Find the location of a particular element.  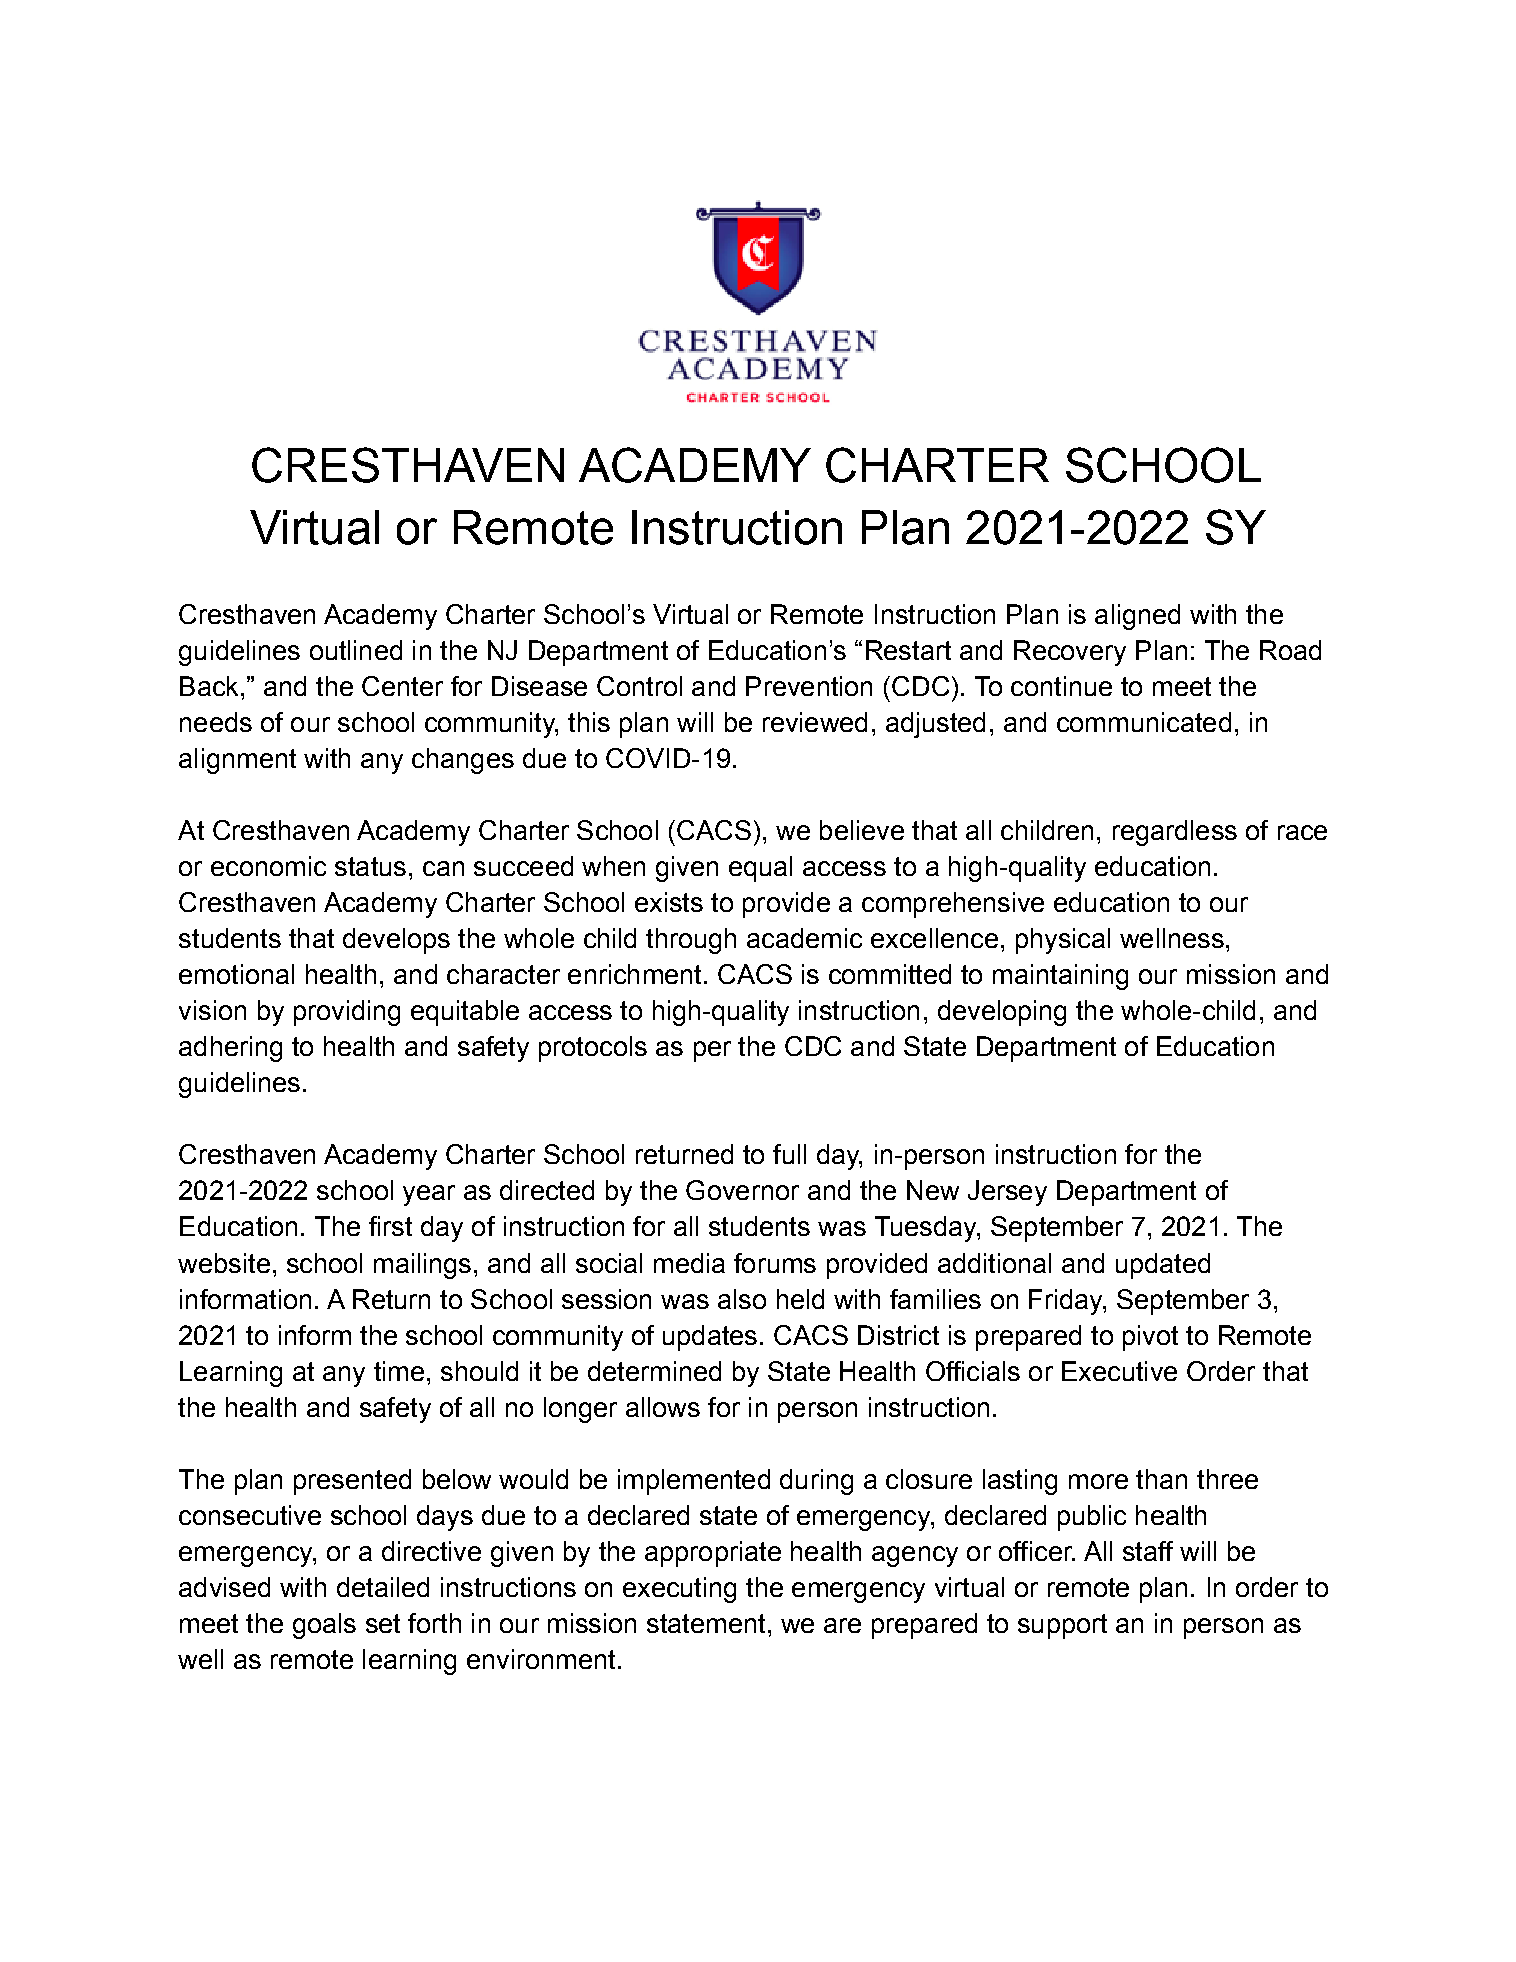

goals is located at coordinates (324, 1626).
